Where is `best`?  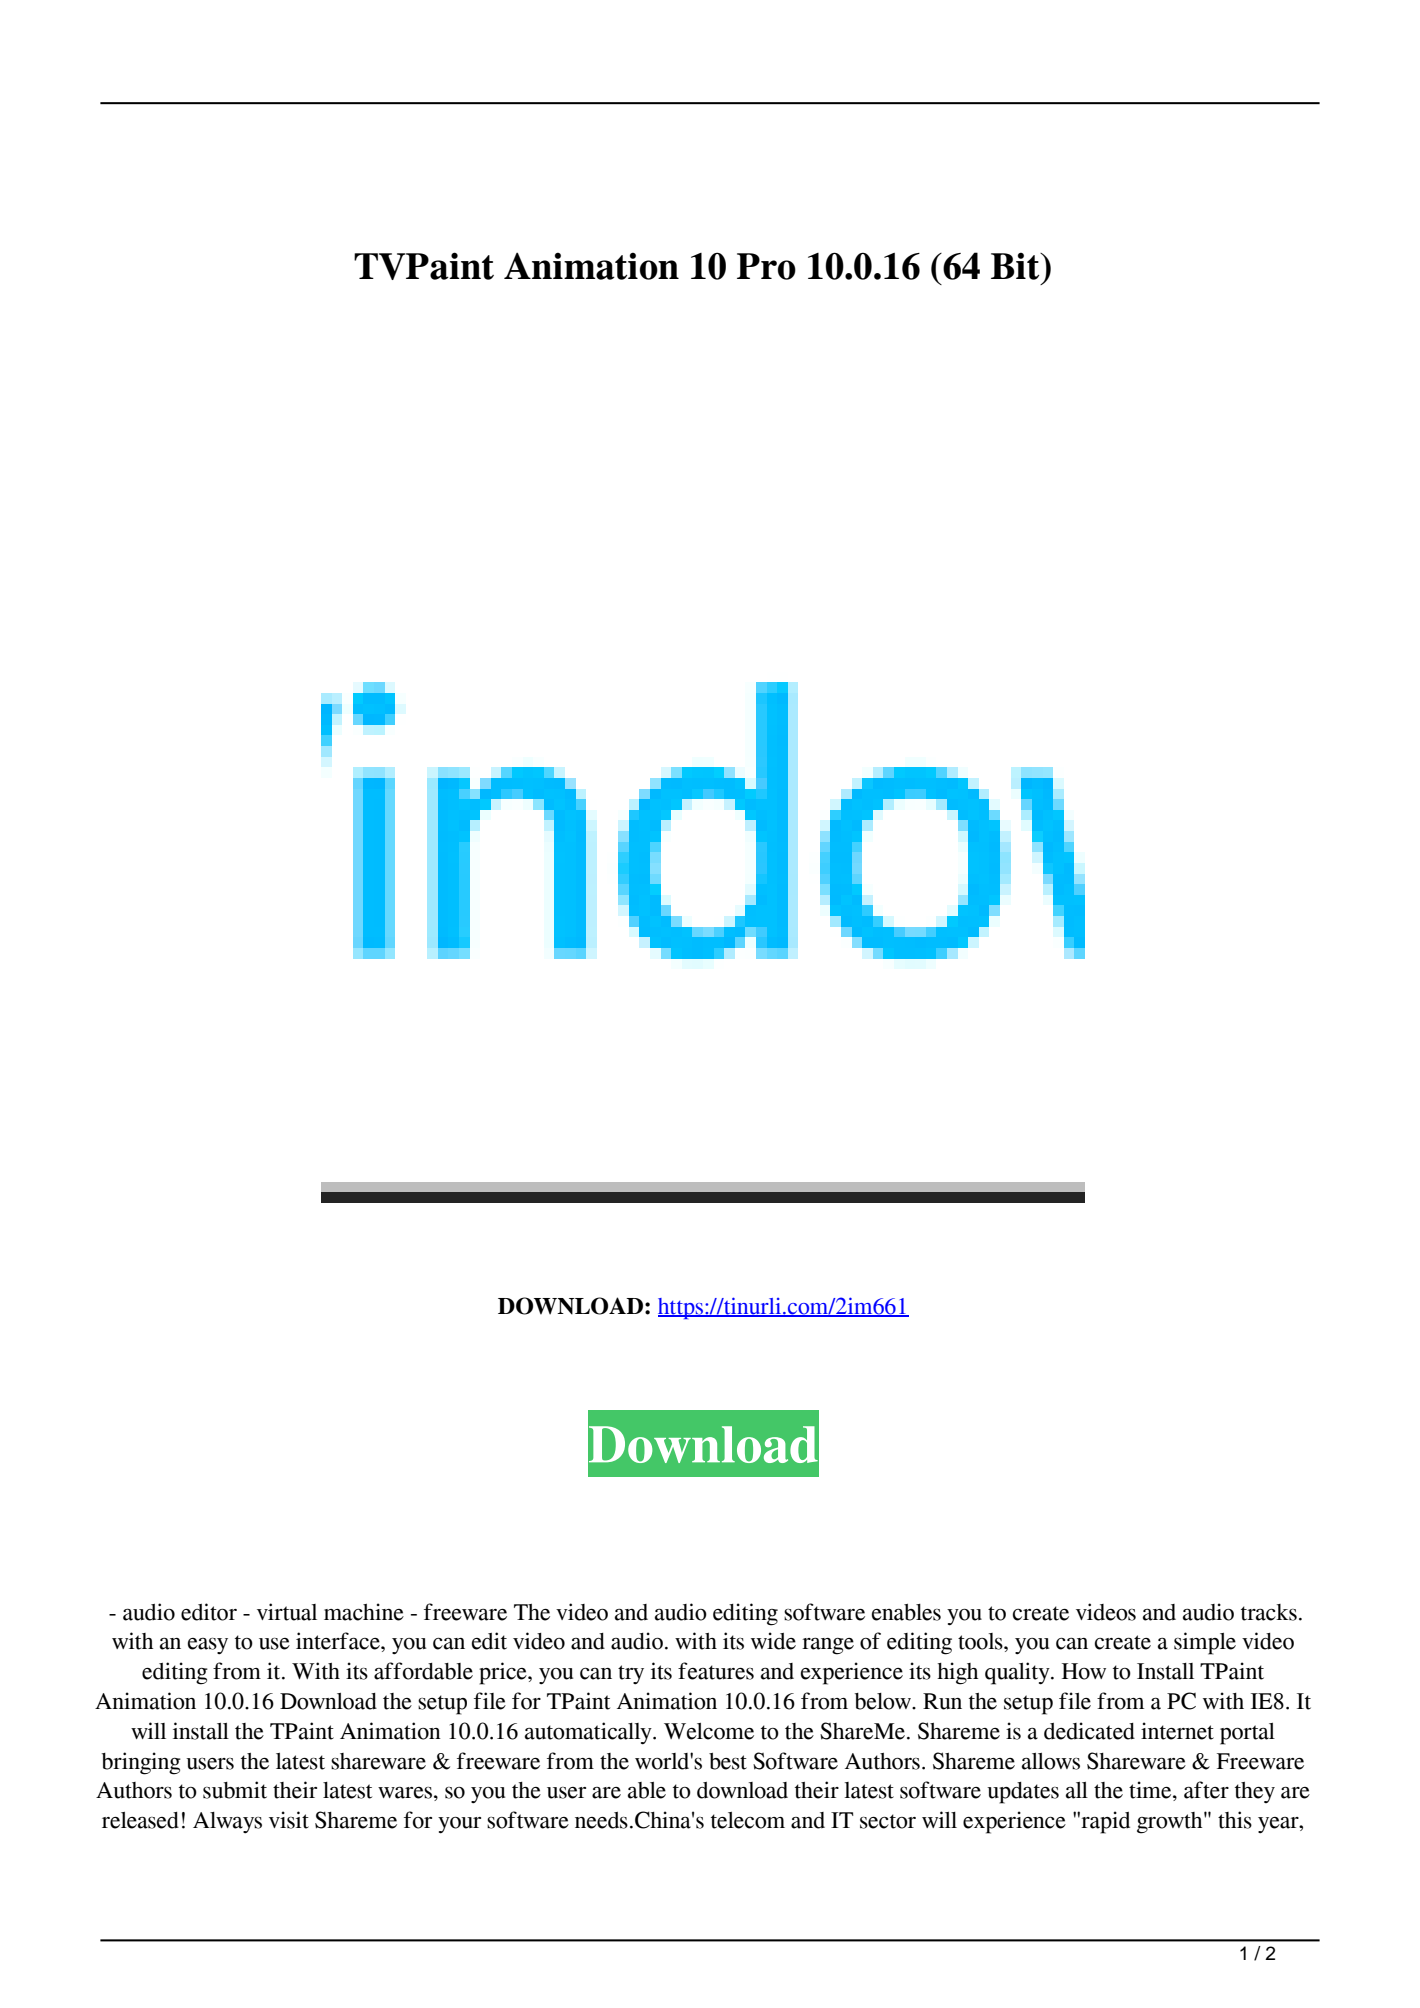 best is located at coordinates (728, 1761).
